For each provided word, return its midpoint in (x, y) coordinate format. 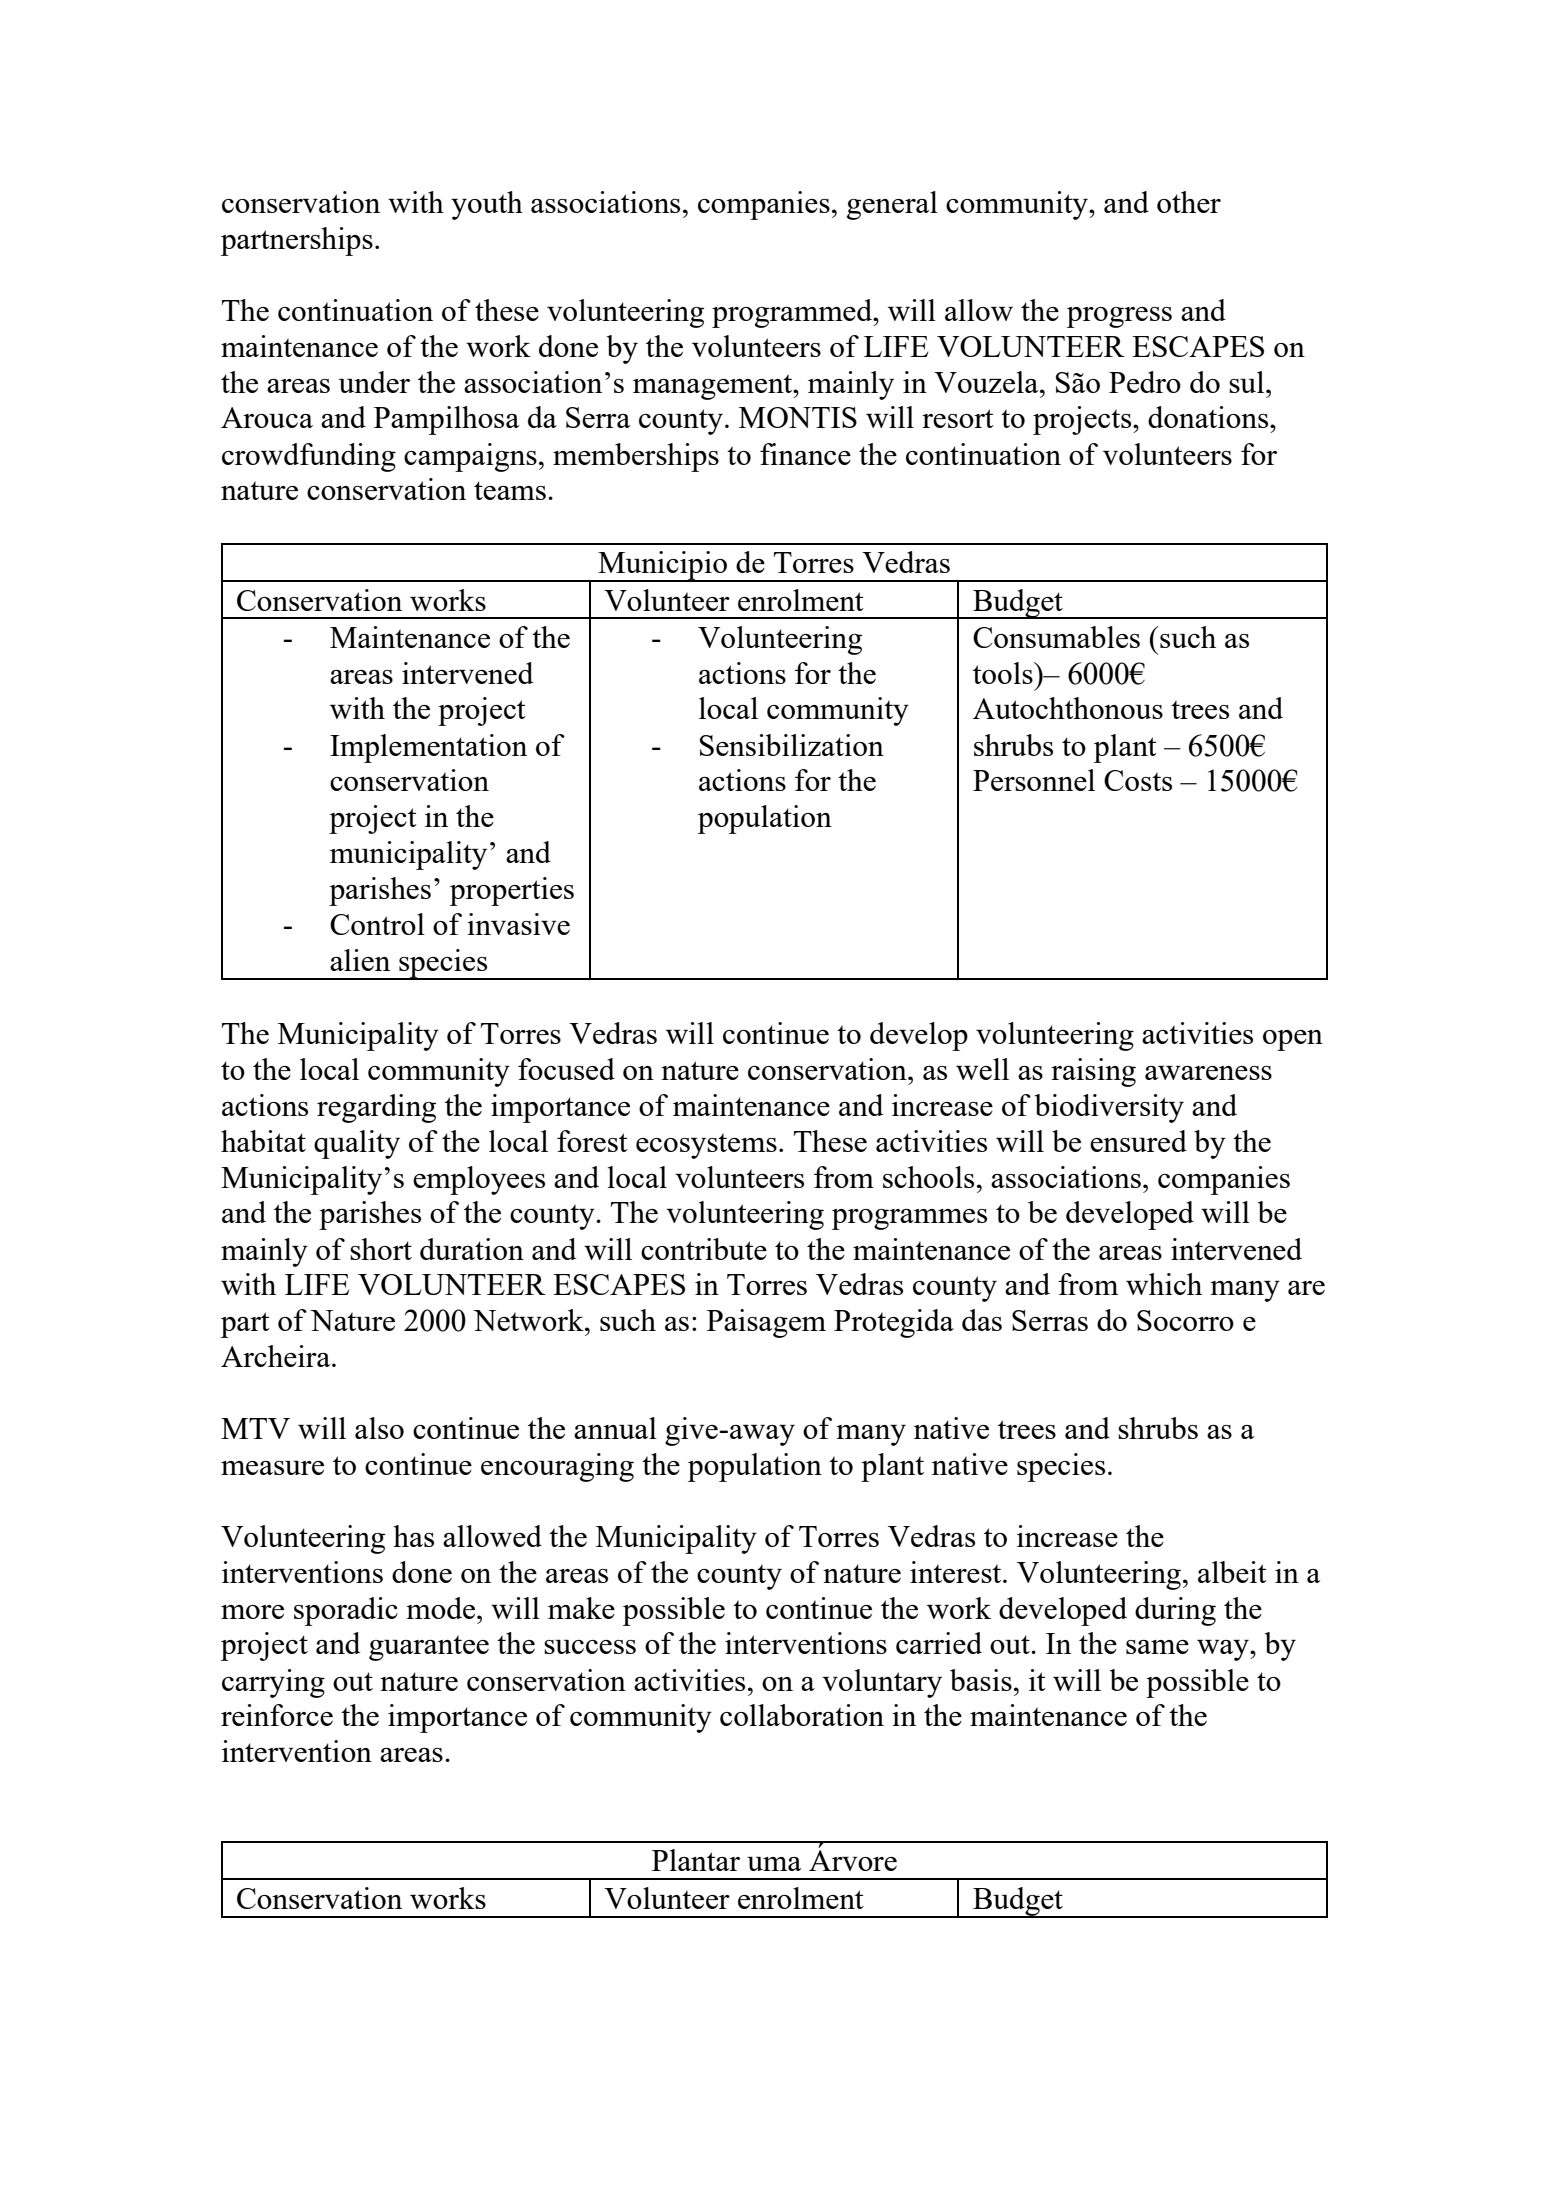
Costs (1138, 780)
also (379, 1428)
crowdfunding (309, 457)
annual (615, 1428)
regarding (376, 1108)
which (1164, 1284)
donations (1209, 417)
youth (487, 205)
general (892, 205)
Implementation (428, 748)
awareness (1208, 1073)
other (1189, 202)
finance (805, 454)
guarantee (429, 1648)
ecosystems (706, 1146)
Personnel (1034, 780)
